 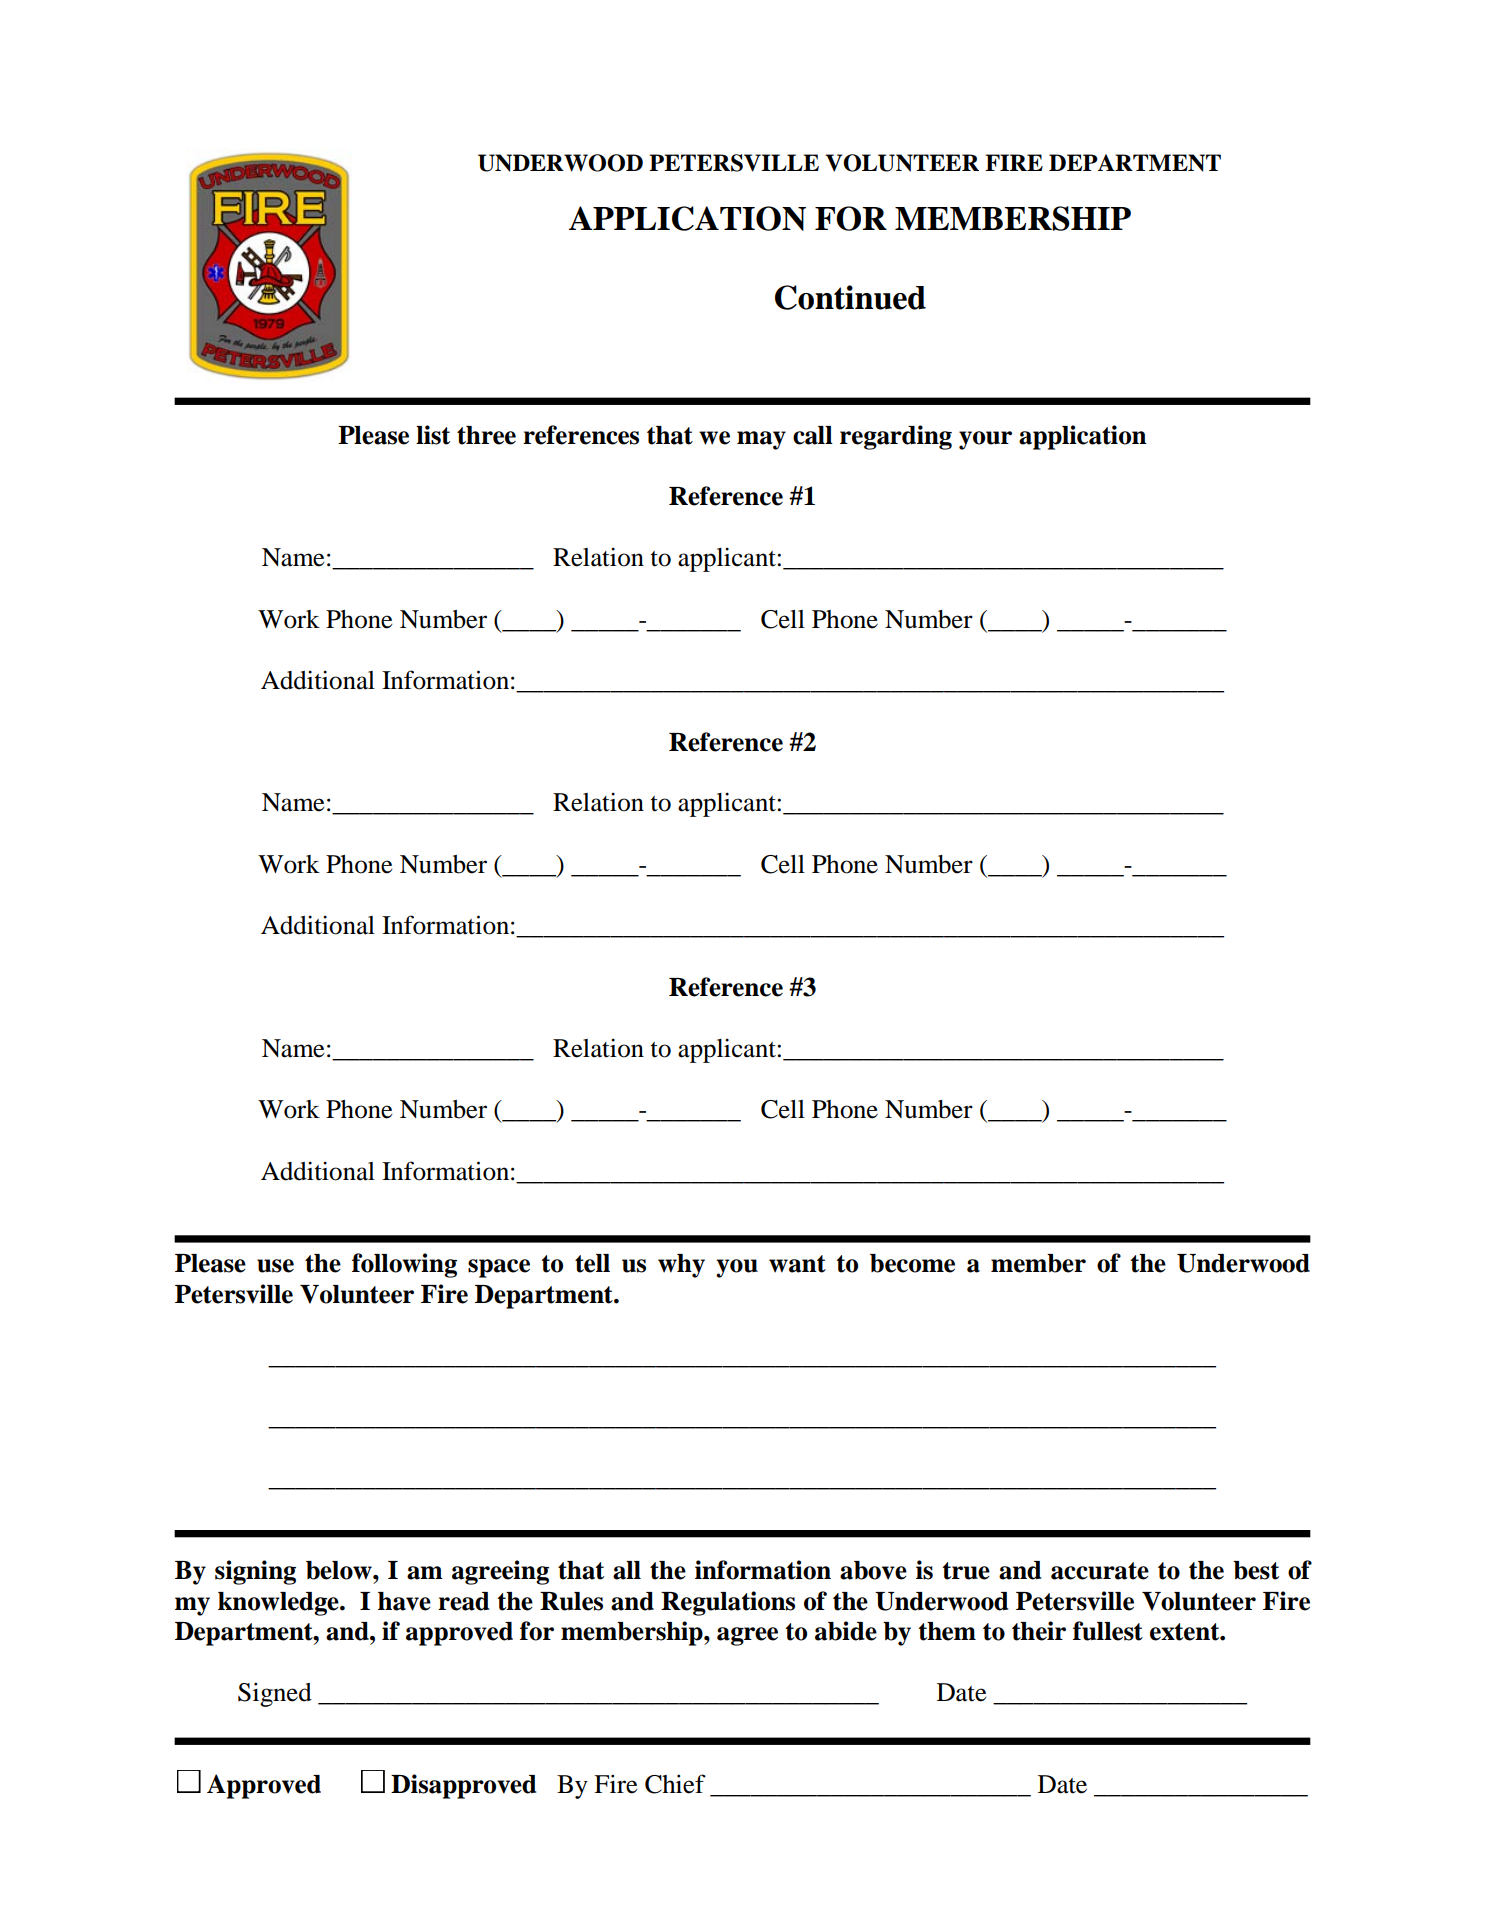 I want to click on following, so click(x=404, y=1265).
